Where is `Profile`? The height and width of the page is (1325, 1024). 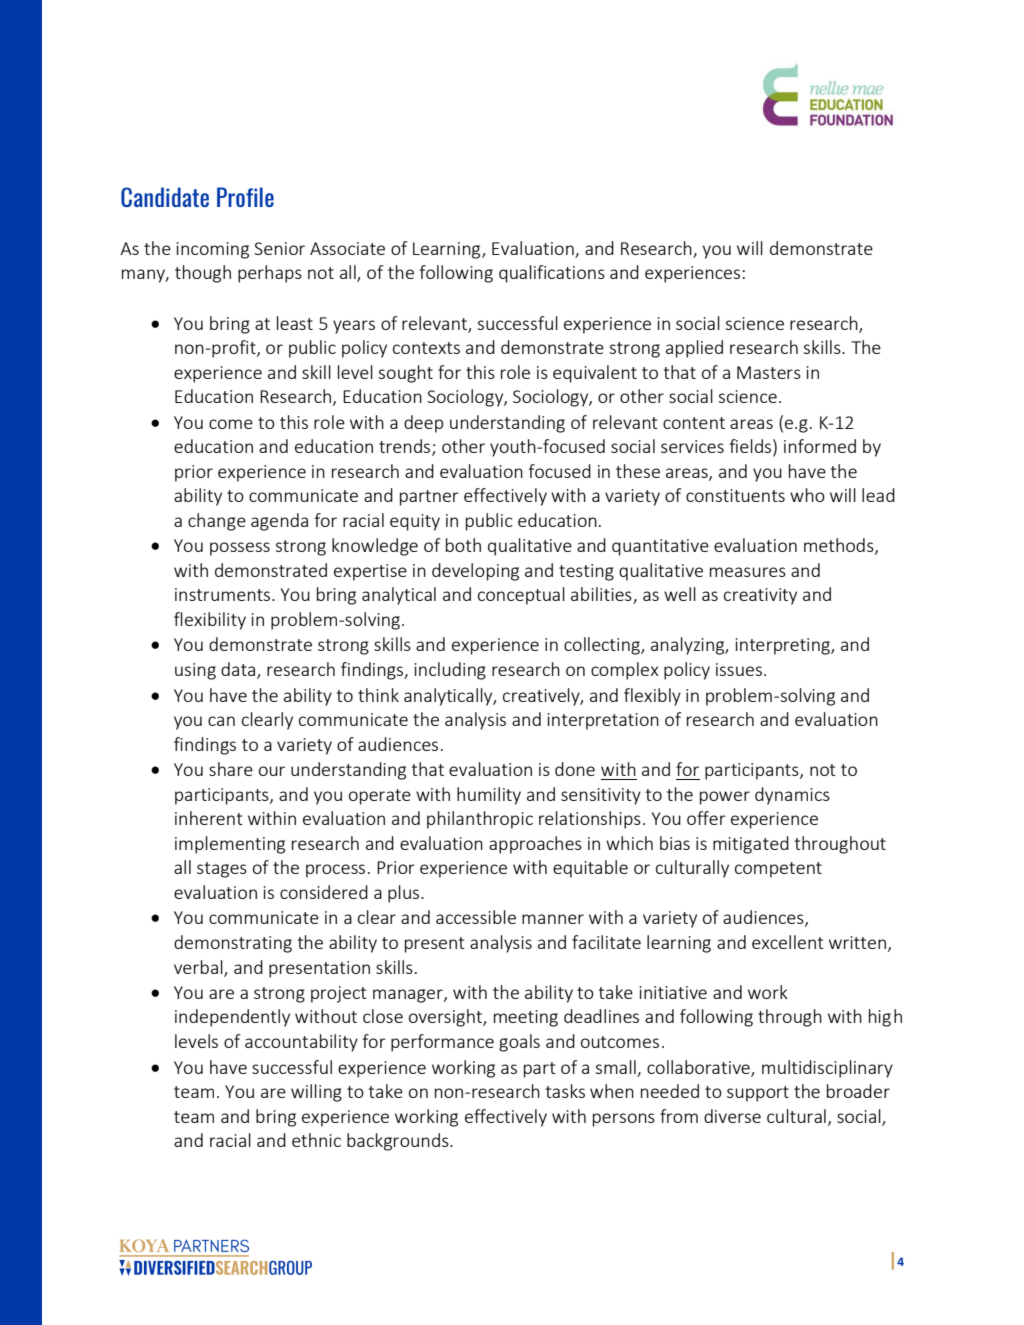 Profile is located at coordinates (245, 197).
